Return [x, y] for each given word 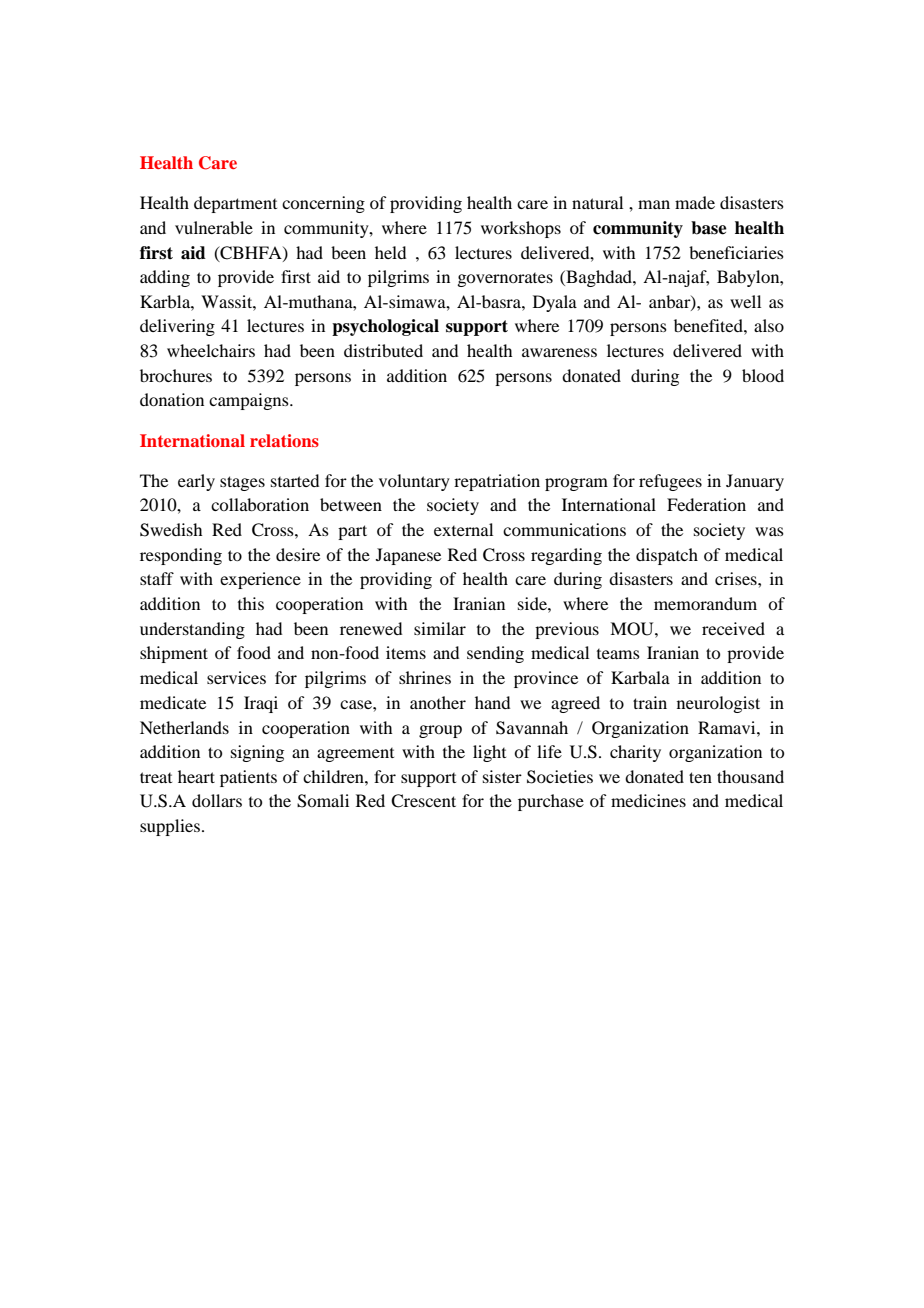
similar [440, 628]
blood [763, 375]
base [709, 228]
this [251, 603]
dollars [217, 800]
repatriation [497, 482]
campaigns [250, 401]
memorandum [705, 603]
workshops [521, 229]
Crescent [423, 801]
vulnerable [214, 227]
